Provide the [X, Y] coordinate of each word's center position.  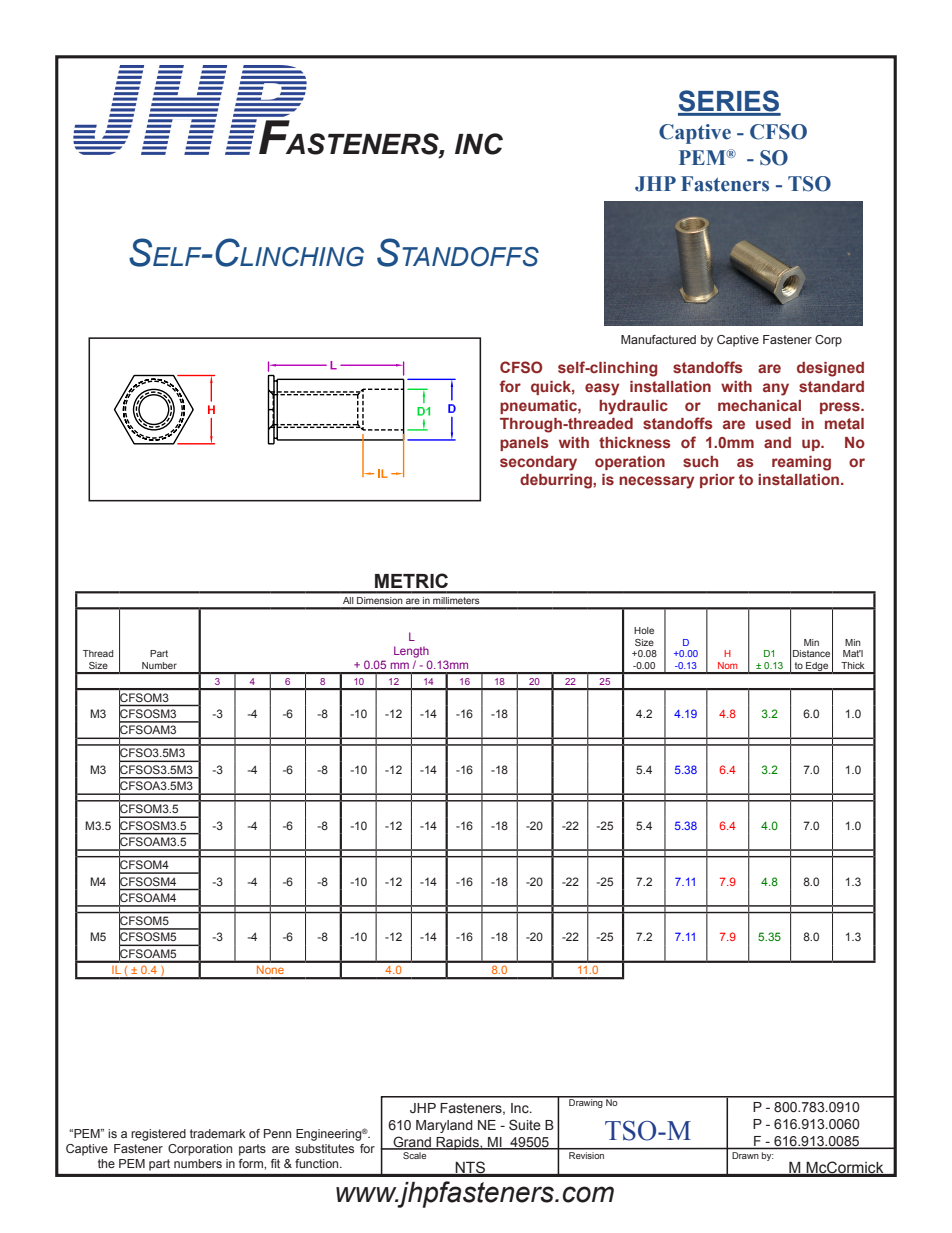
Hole [644, 630]
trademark [218, 1133]
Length [411, 652]
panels [524, 444]
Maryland [444, 1126]
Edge [817, 668]
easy [602, 389]
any [776, 389]
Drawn [745, 1155]
